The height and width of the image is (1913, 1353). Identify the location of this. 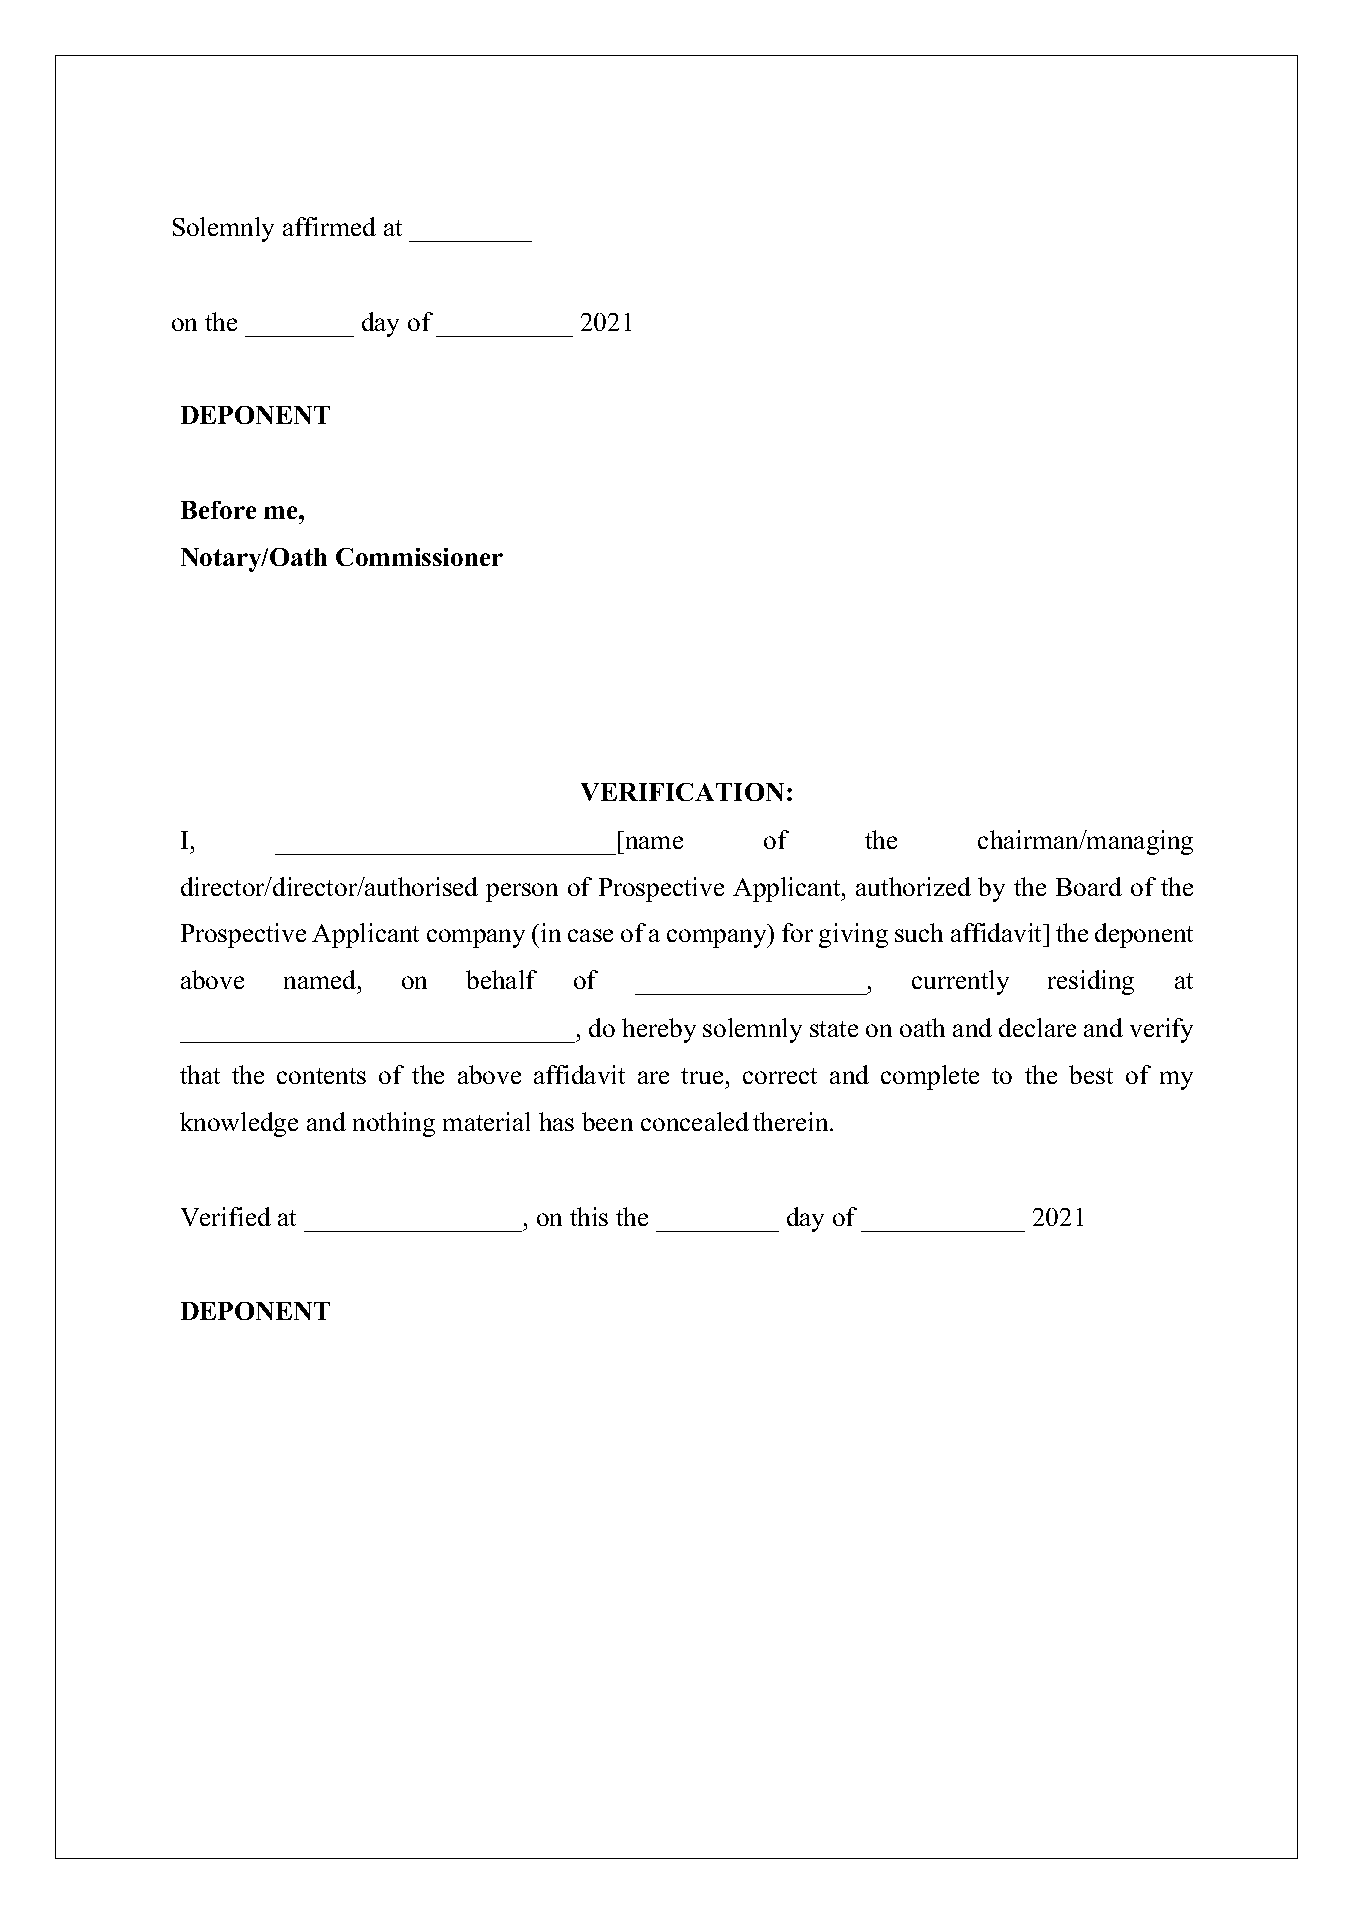
(589, 1216).
